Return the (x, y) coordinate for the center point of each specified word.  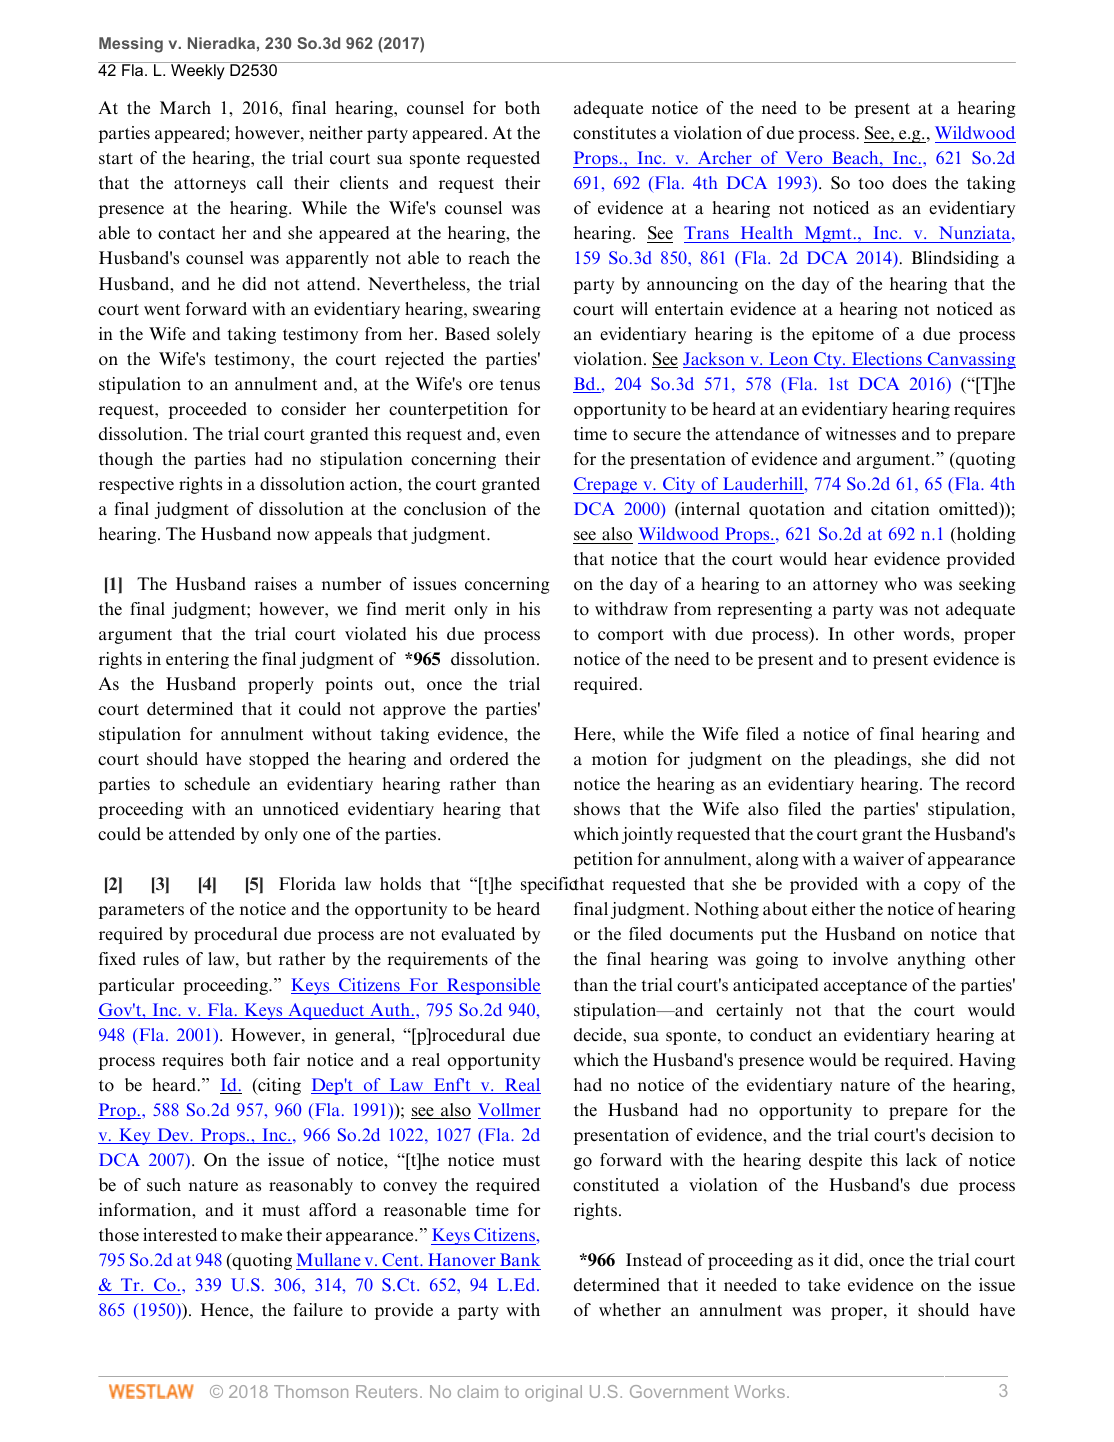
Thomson (311, 1391)
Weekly (198, 72)
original (553, 1393)
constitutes (614, 133)
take (824, 1285)
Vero (804, 159)
